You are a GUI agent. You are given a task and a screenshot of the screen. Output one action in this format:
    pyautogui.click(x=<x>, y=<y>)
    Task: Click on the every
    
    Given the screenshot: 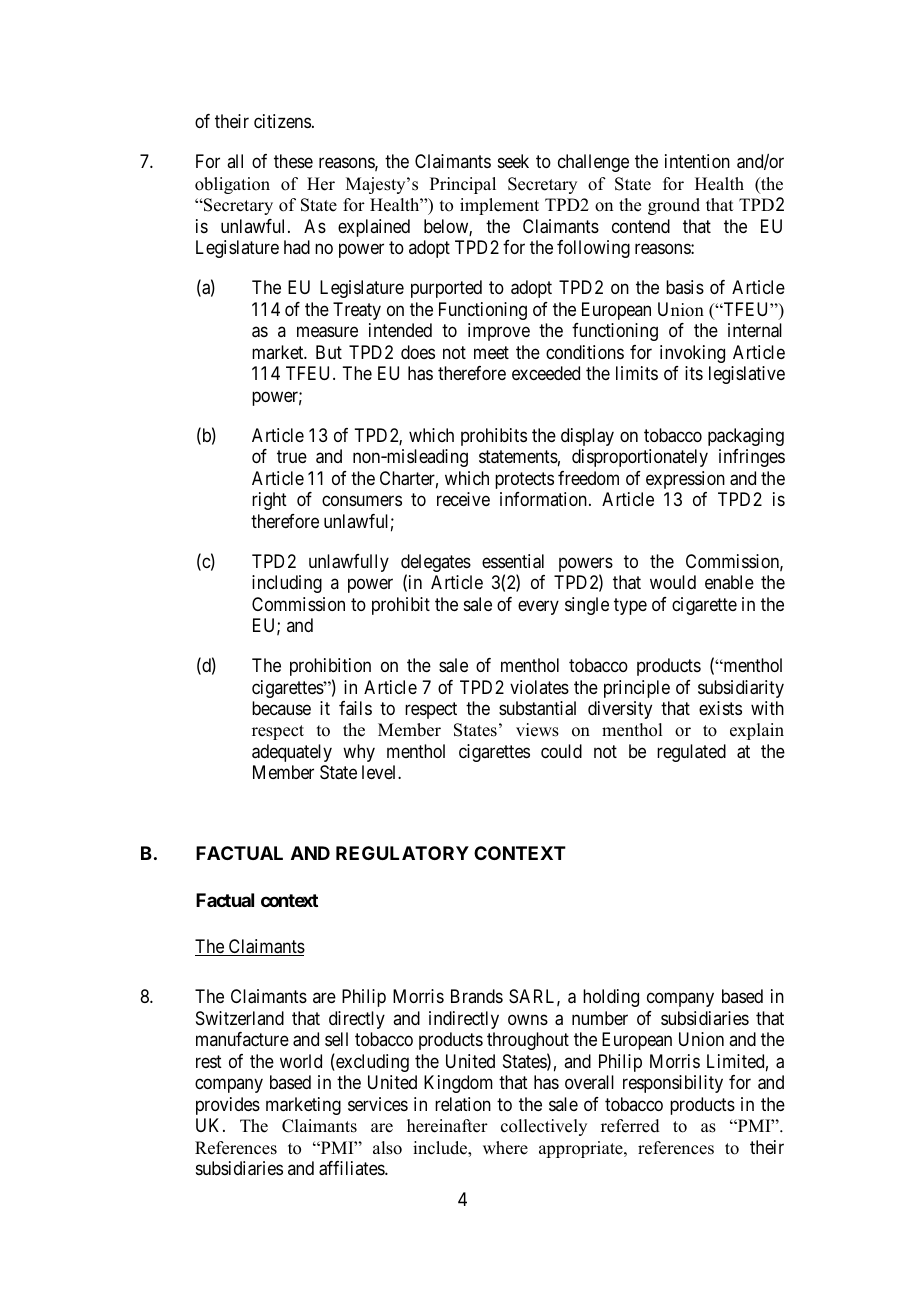 What is the action you would take?
    pyautogui.click(x=538, y=607)
